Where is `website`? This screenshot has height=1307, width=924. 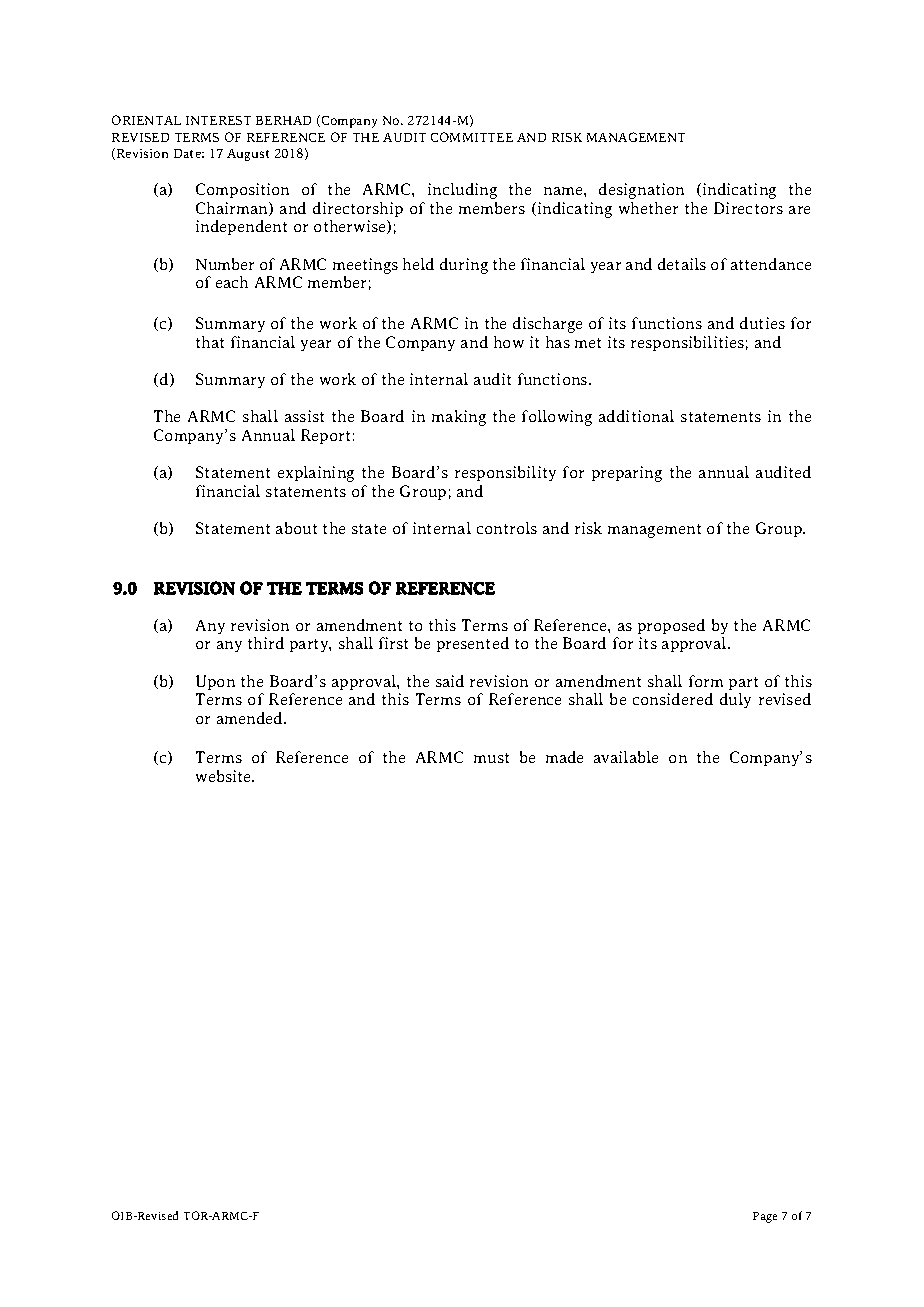 website is located at coordinates (225, 776).
